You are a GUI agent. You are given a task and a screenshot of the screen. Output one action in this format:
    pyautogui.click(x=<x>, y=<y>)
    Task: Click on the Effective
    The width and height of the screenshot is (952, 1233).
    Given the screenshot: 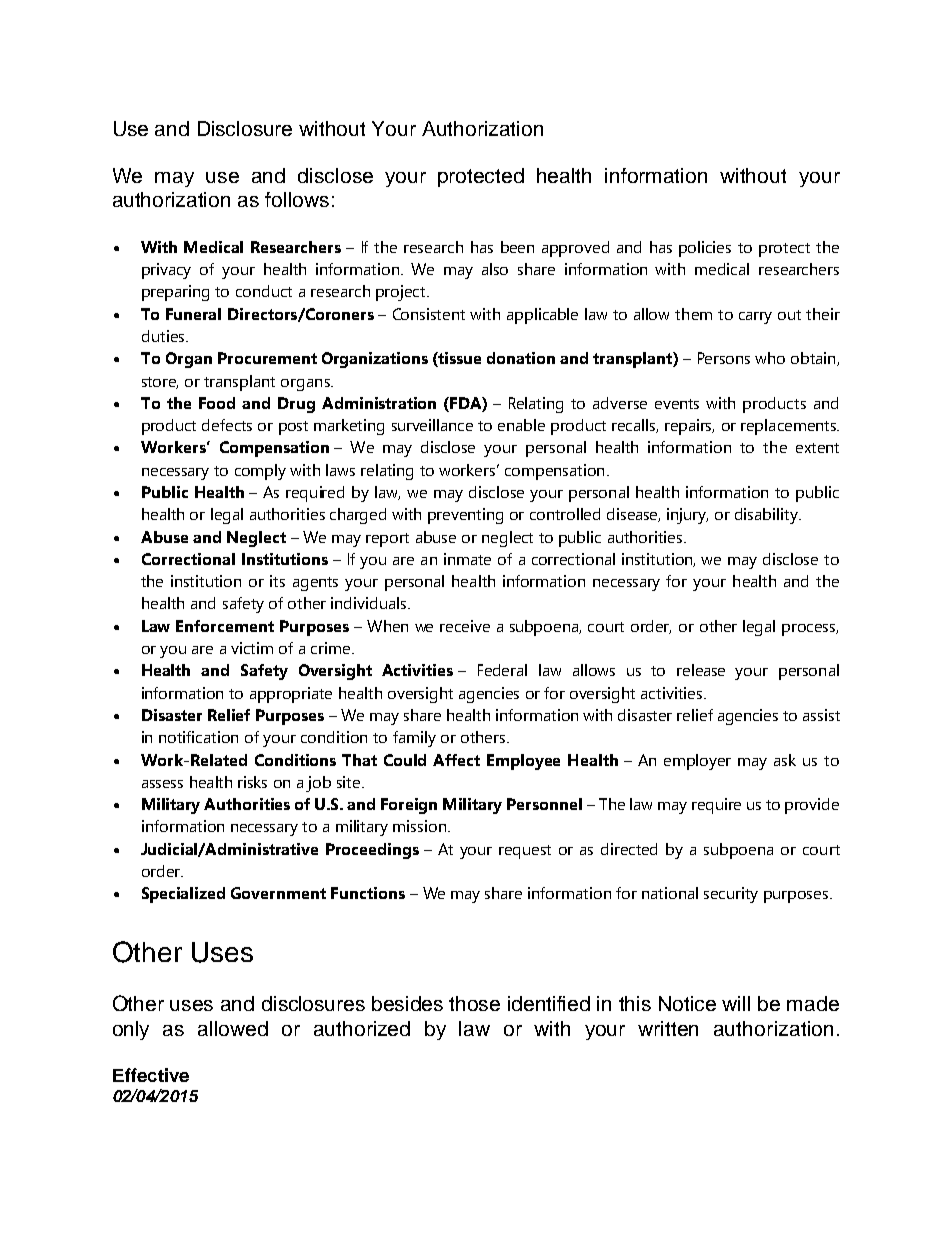 What is the action you would take?
    pyautogui.click(x=151, y=1075)
